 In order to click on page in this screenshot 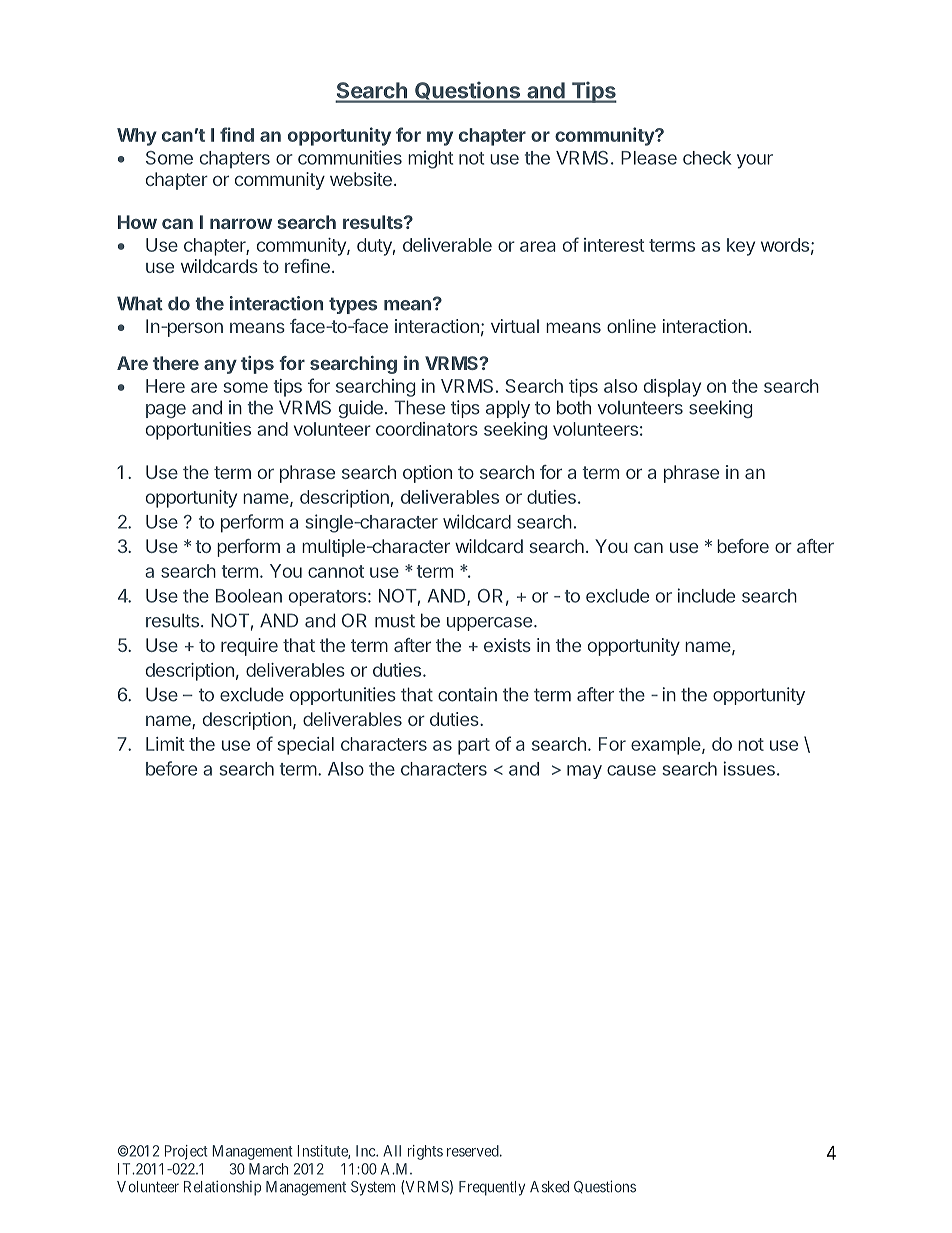, I will do `click(166, 411)`.
